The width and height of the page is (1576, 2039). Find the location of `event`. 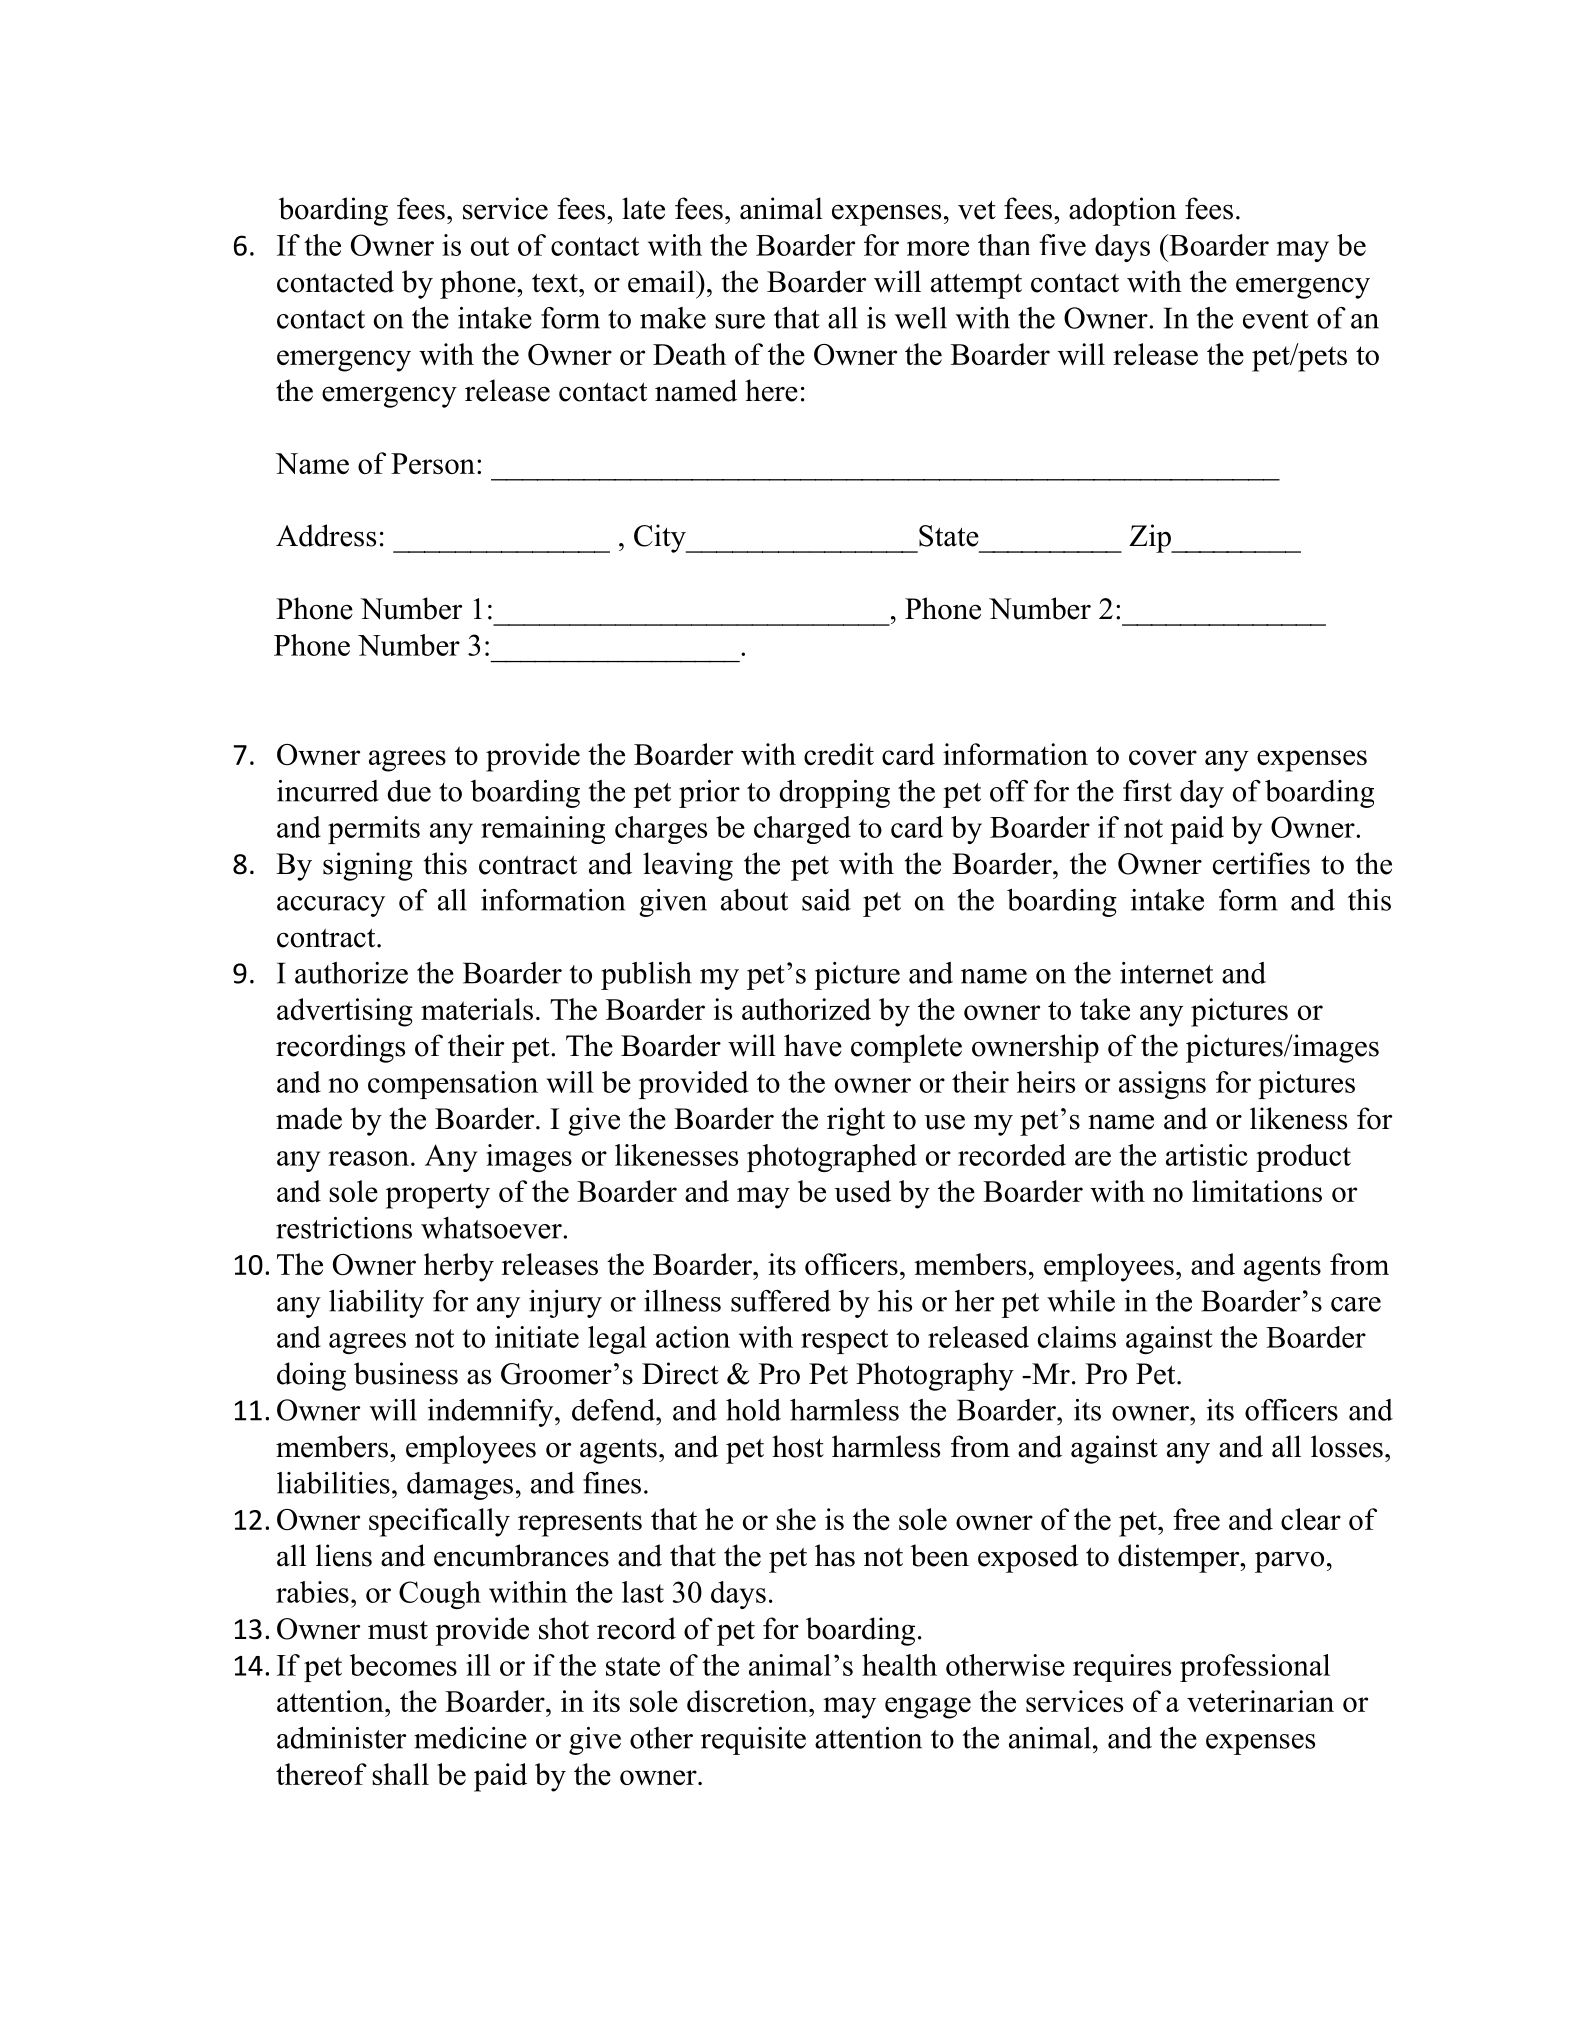

event is located at coordinates (1276, 319).
